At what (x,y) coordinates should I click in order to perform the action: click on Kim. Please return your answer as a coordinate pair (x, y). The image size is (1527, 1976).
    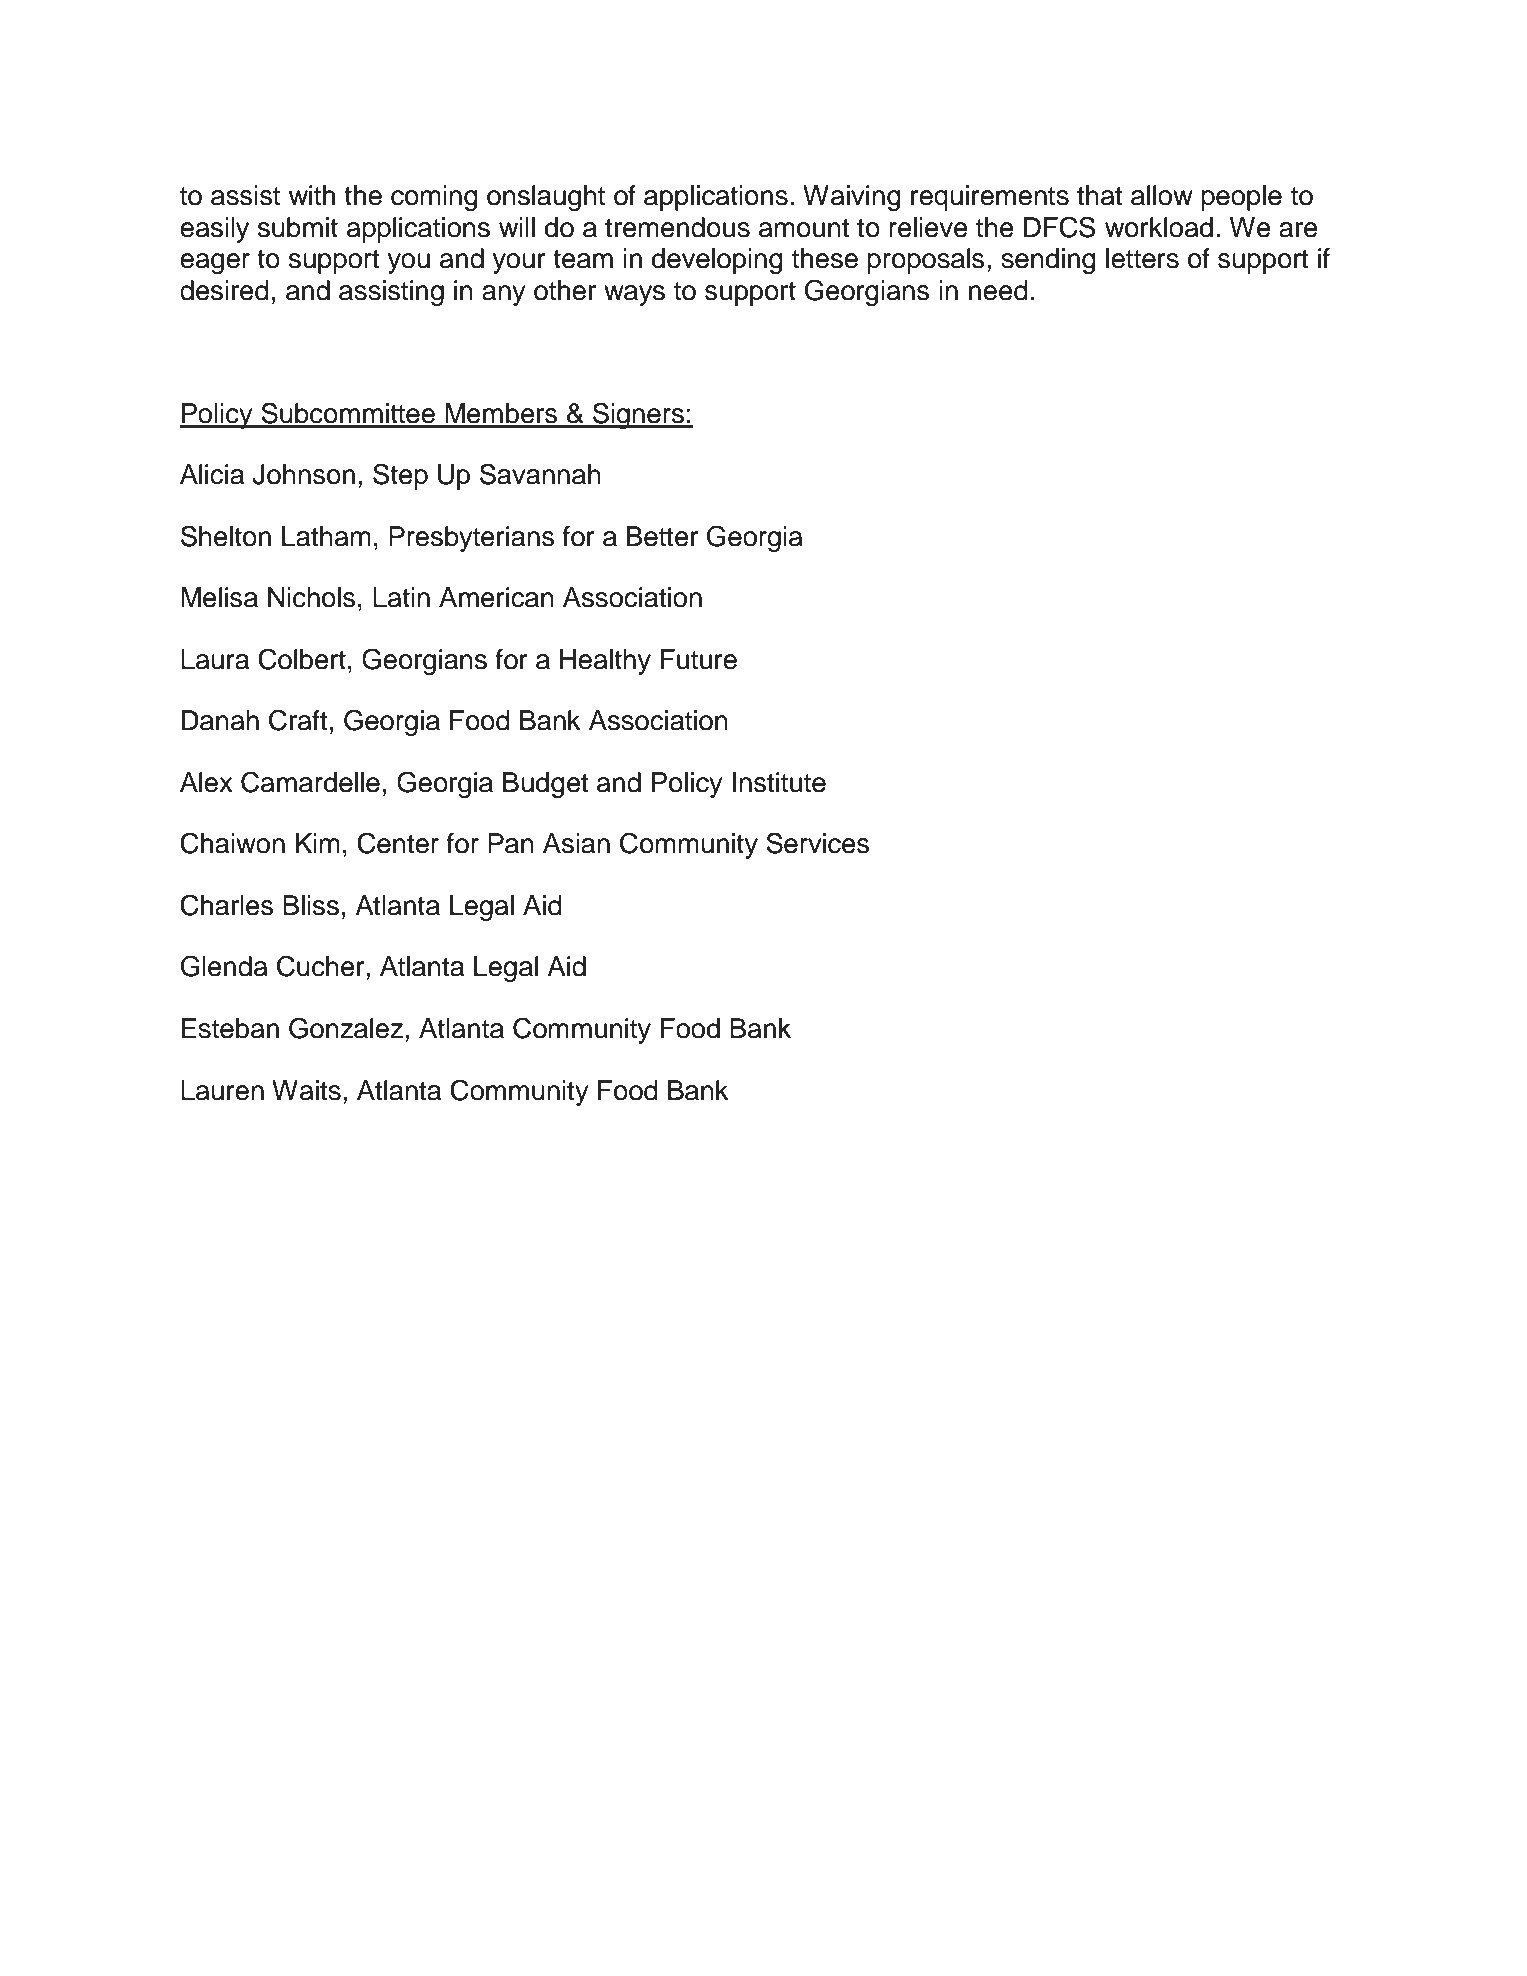
    Looking at the image, I should click on (318, 843).
